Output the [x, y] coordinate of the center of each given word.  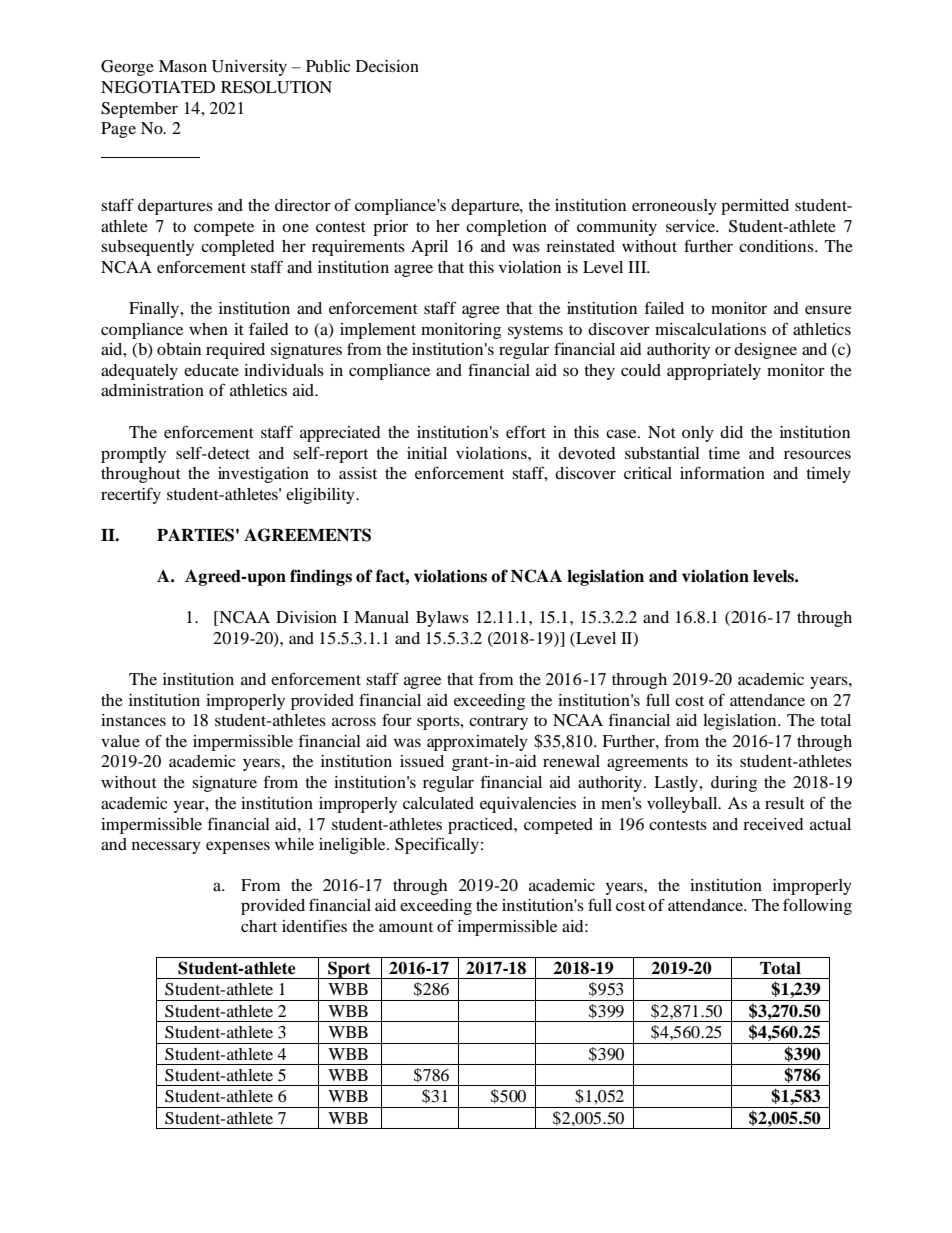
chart [259, 926]
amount [406, 927]
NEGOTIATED [158, 87]
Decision [387, 66]
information [722, 472]
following [817, 906]
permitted [755, 207]
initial [427, 453]
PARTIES [195, 535]
